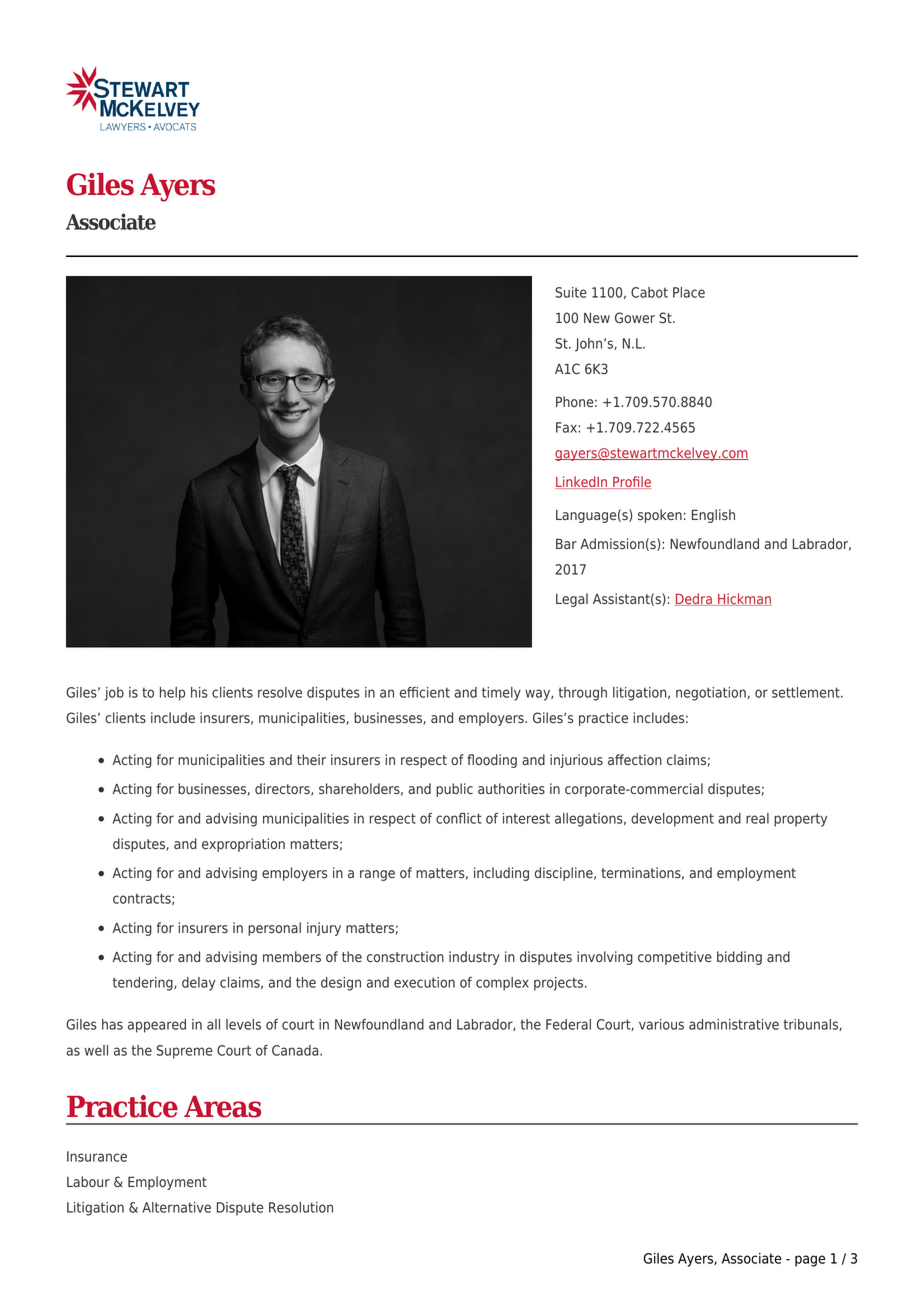 The image size is (924, 1308). I want to click on Alternative, so click(176, 1207).
